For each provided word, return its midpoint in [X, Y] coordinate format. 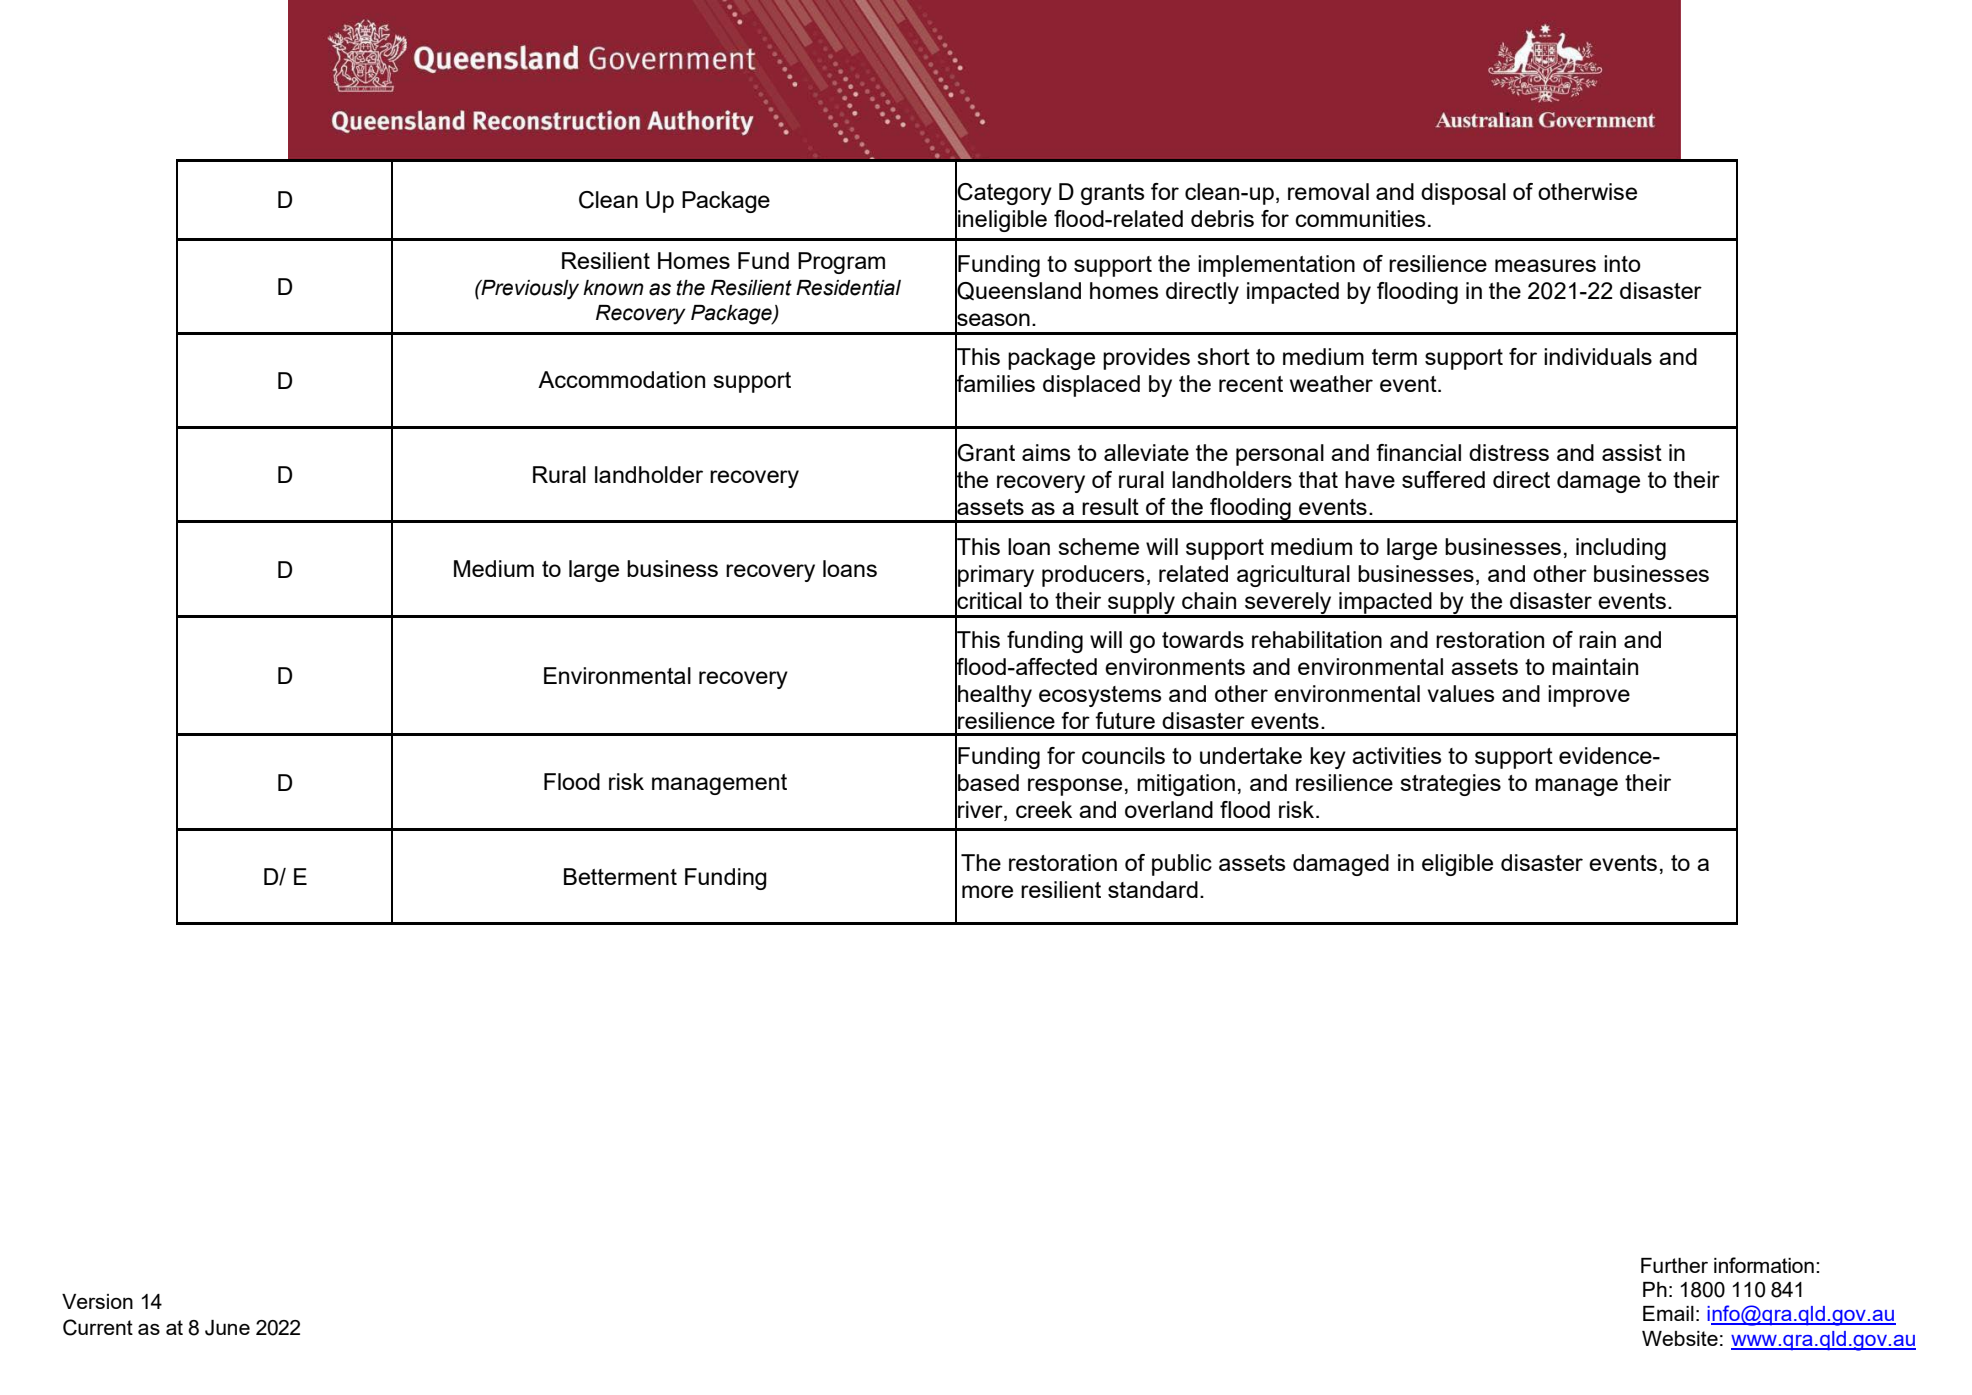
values [1461, 693]
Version [97, 1301]
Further [1674, 1265]
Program [841, 263]
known [613, 288]
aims [1046, 452]
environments [1175, 666]
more [987, 891]
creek [1044, 809]
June [227, 1328]
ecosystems [1100, 696]
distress [1509, 452]
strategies [1450, 785]
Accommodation [621, 379]
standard [1153, 889]
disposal [1463, 194]
